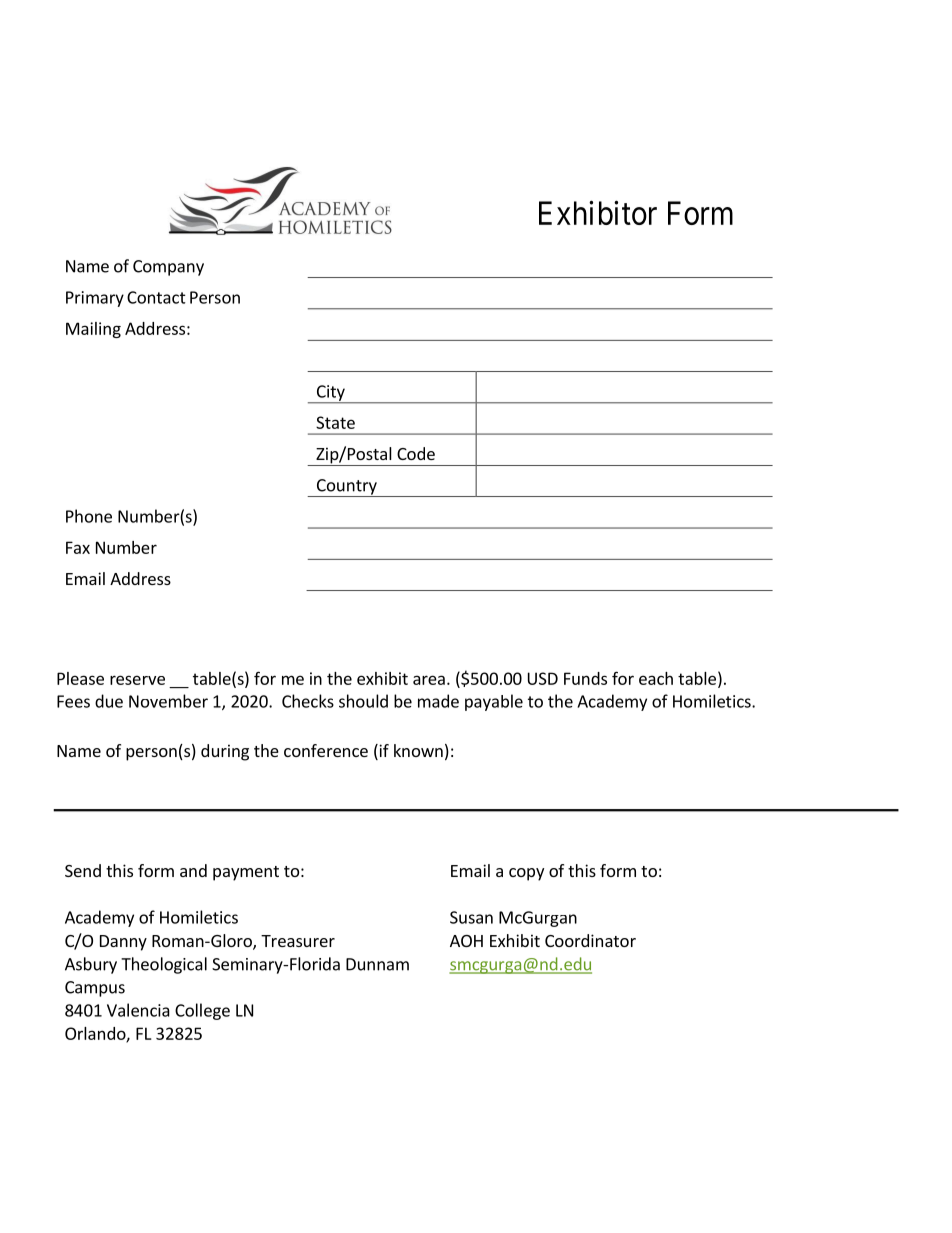 The height and width of the document is (1233, 952). Describe the element at coordinates (585, 678) in the document. I see `Funds` at that location.
